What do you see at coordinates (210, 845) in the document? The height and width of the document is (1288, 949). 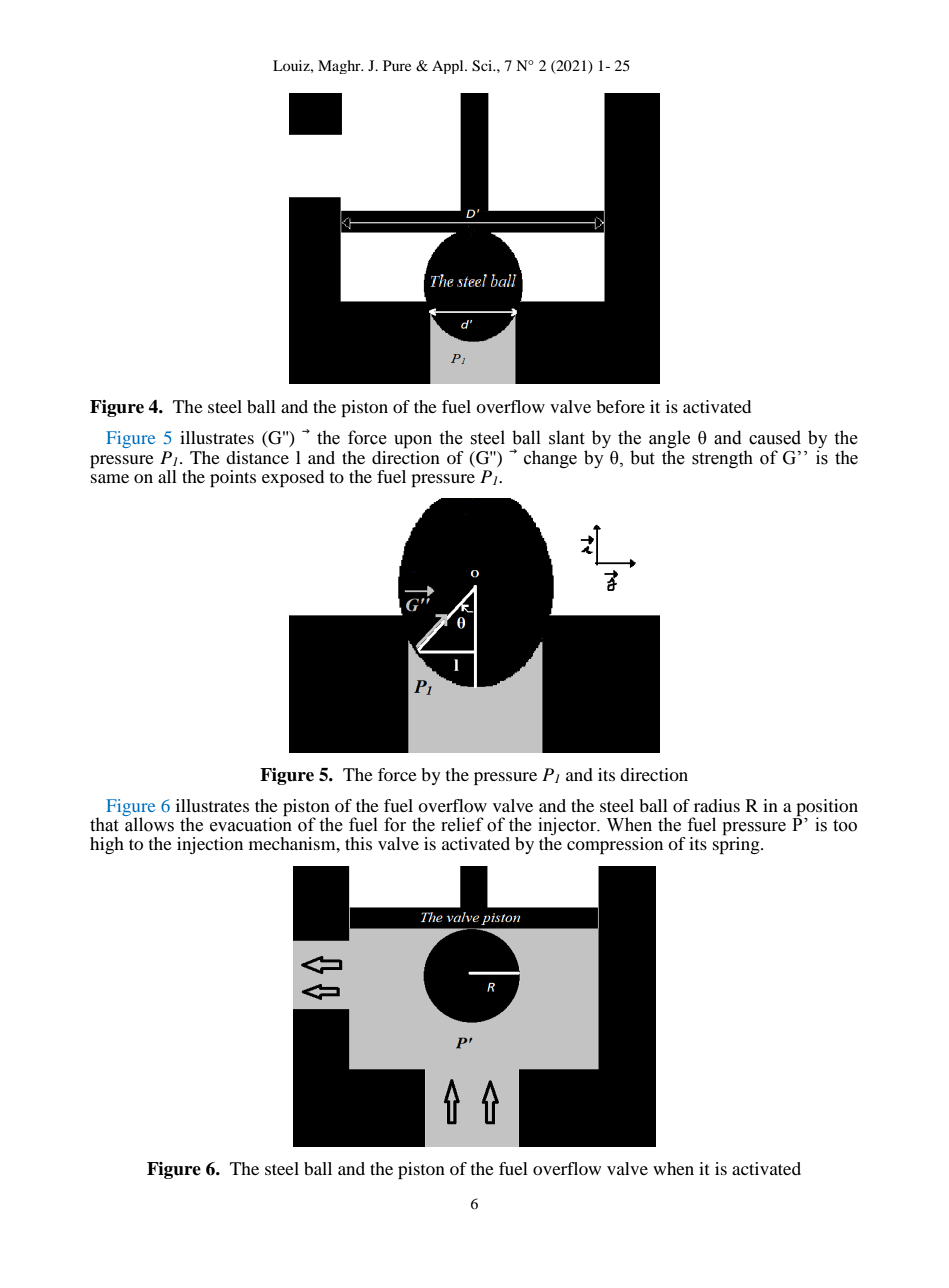 I see `injection` at bounding box center [210, 845].
